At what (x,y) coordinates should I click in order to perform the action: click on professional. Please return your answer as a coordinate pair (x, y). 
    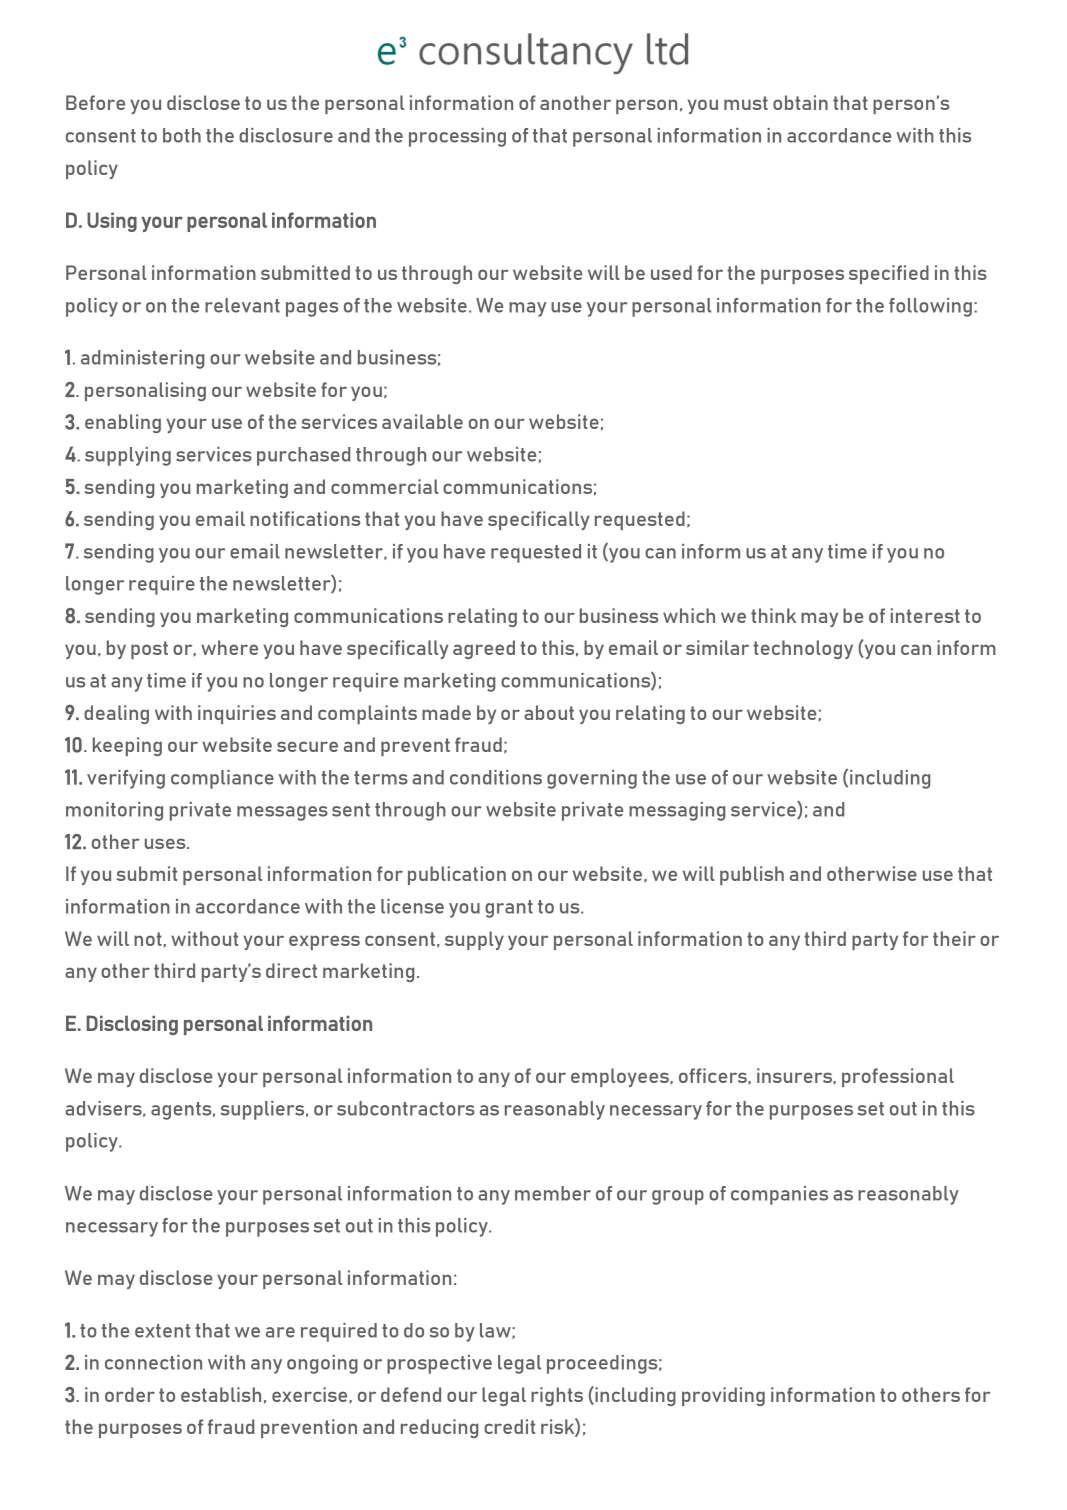
    Looking at the image, I should click on (898, 1077).
